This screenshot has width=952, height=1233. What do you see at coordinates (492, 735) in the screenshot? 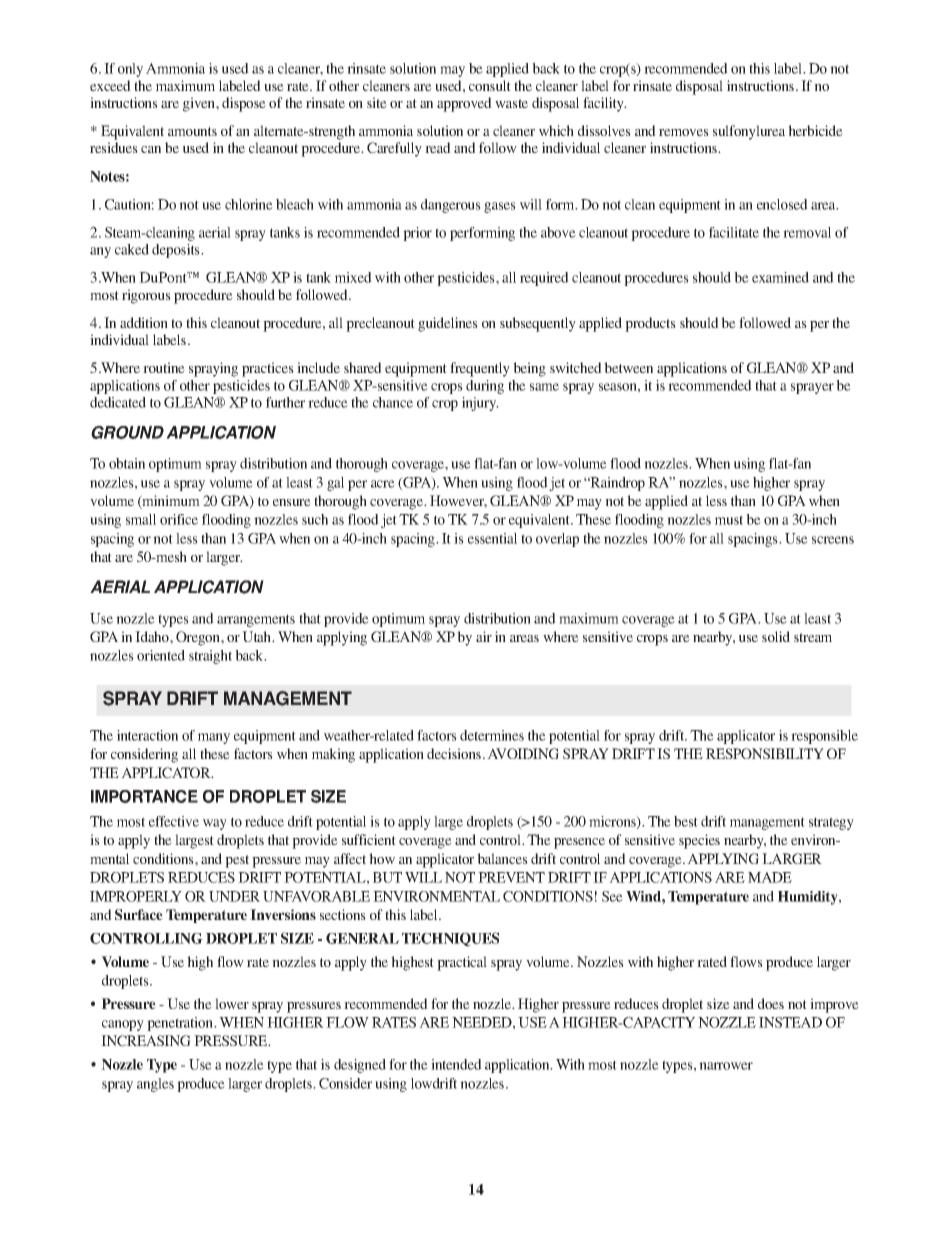
I see `determines` at bounding box center [492, 735].
